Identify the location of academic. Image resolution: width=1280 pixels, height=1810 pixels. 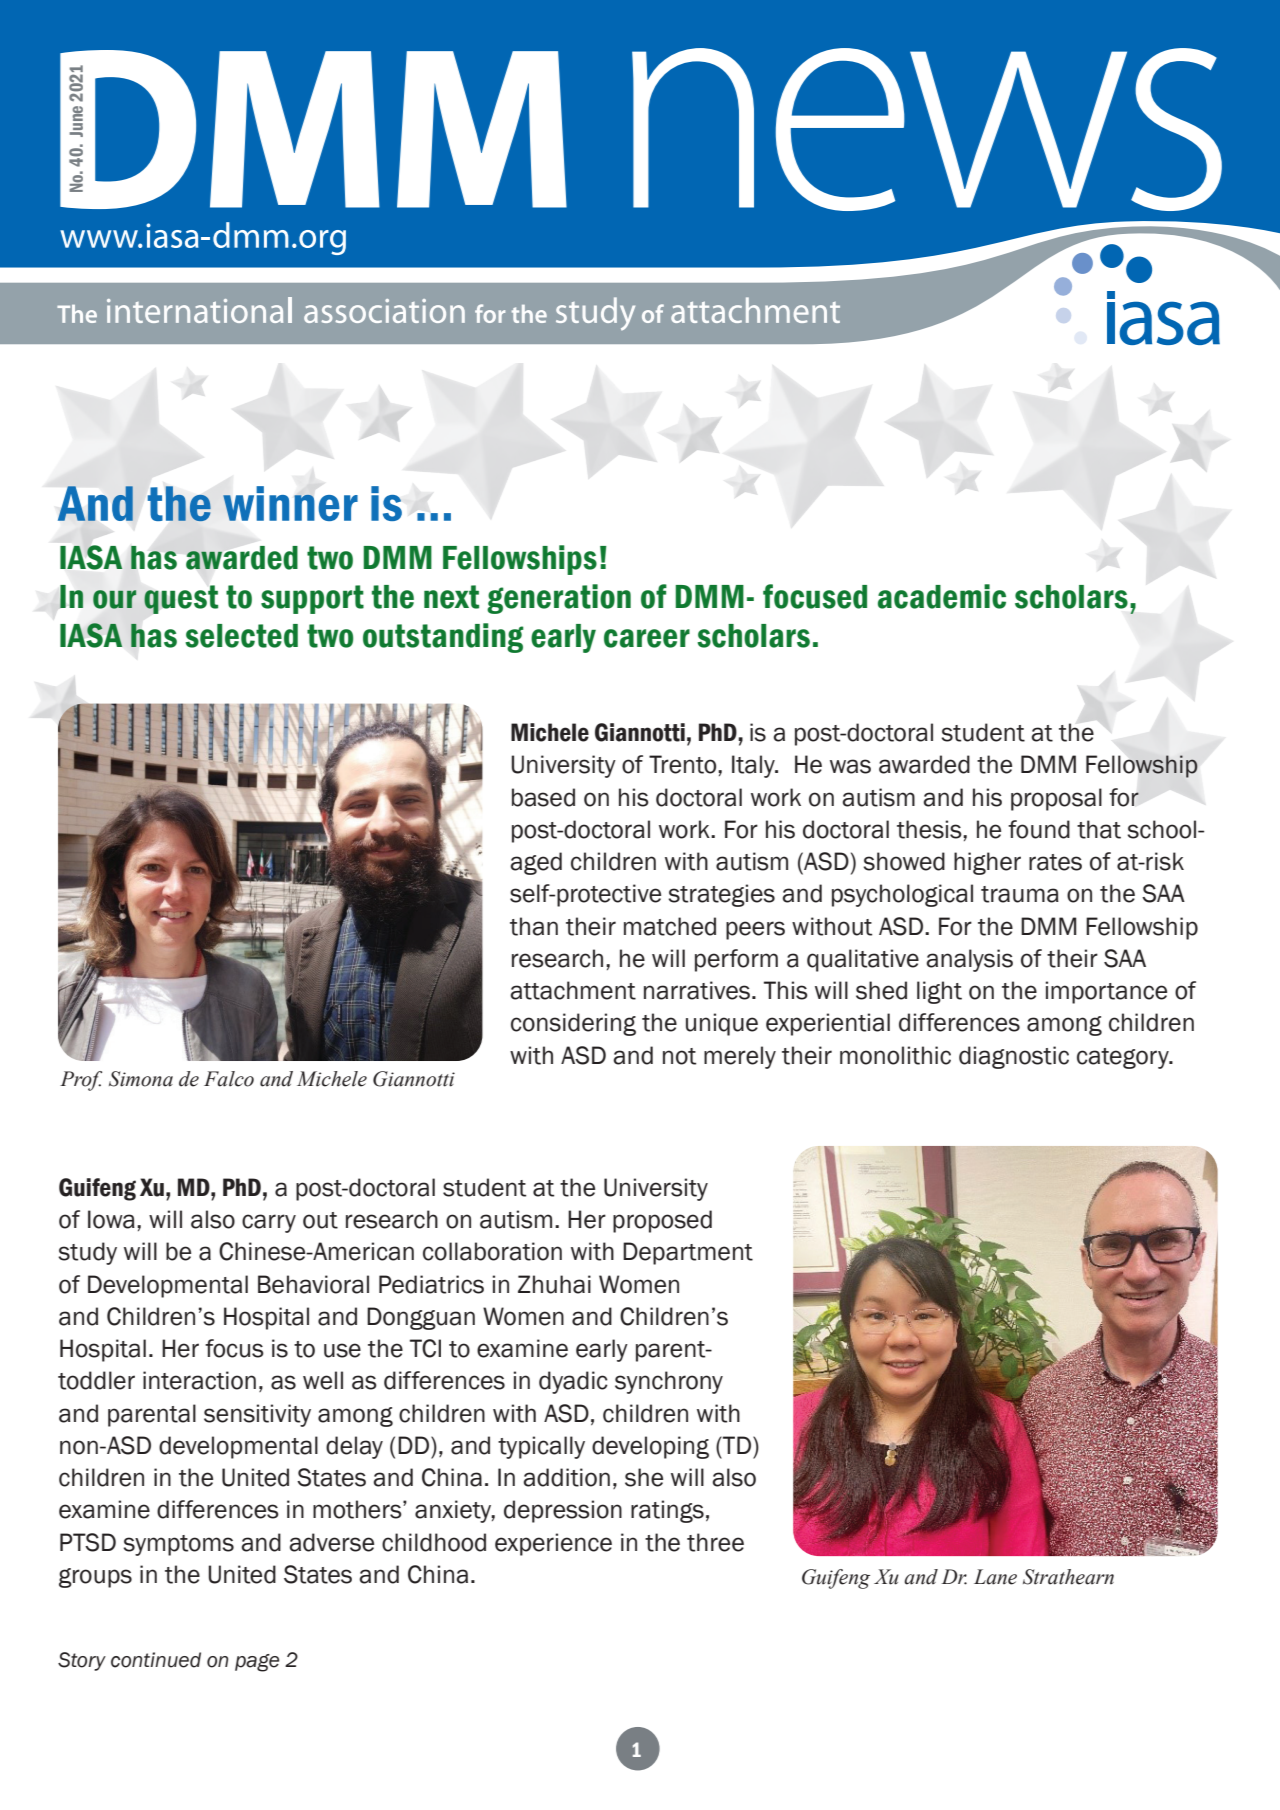
(942, 596).
